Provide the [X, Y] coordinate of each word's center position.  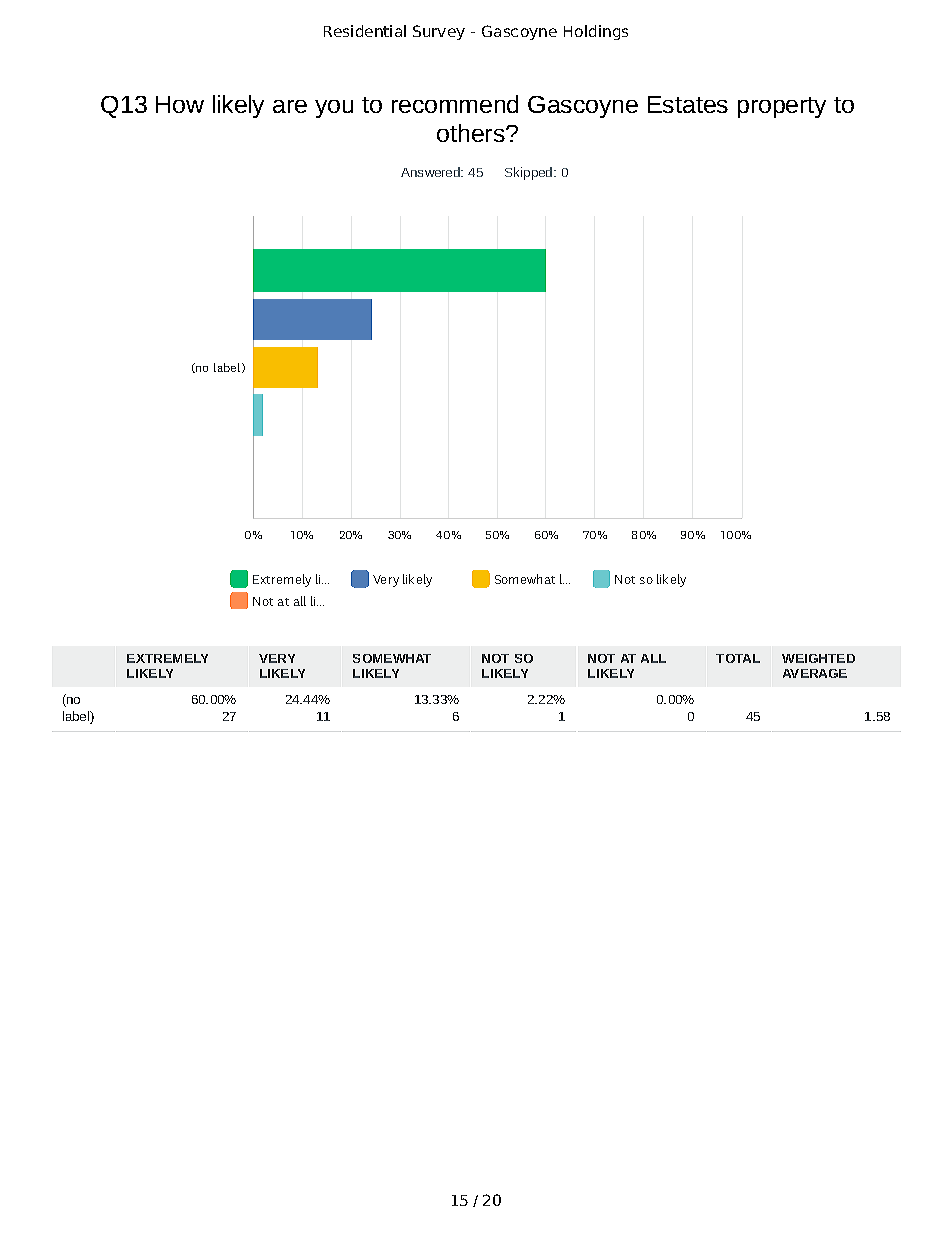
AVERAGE [815, 673]
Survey [439, 32]
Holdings [596, 32]
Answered [431, 172]
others [472, 133]
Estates [688, 104]
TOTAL [738, 658]
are [290, 106]
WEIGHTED [818, 658]
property [782, 107]
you [334, 109]
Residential [365, 31]
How [180, 104]
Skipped [530, 173]
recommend [455, 104]
